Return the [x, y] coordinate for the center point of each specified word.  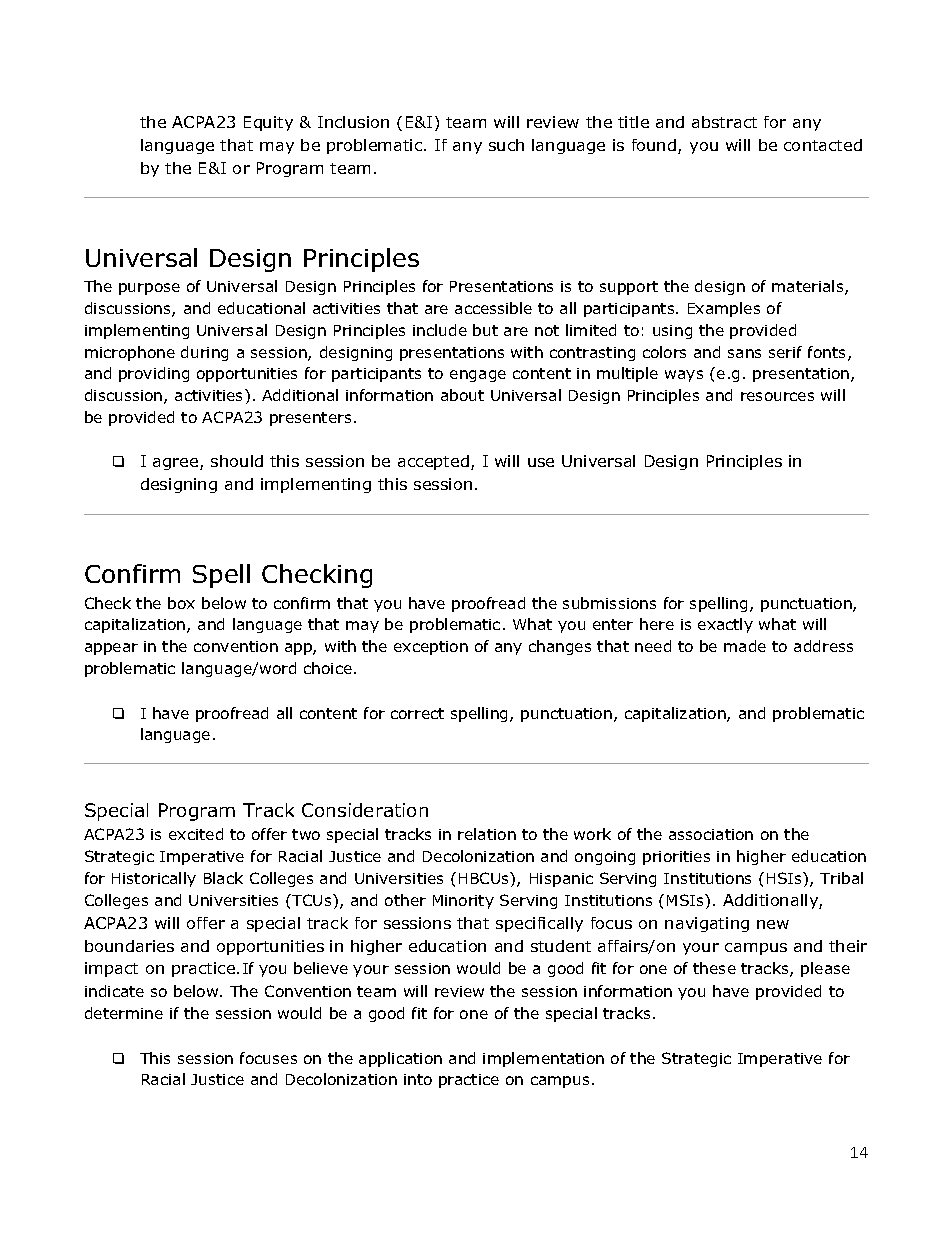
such [506, 145]
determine [124, 1013]
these [714, 968]
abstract [724, 122]
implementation [543, 1059]
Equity [268, 123]
